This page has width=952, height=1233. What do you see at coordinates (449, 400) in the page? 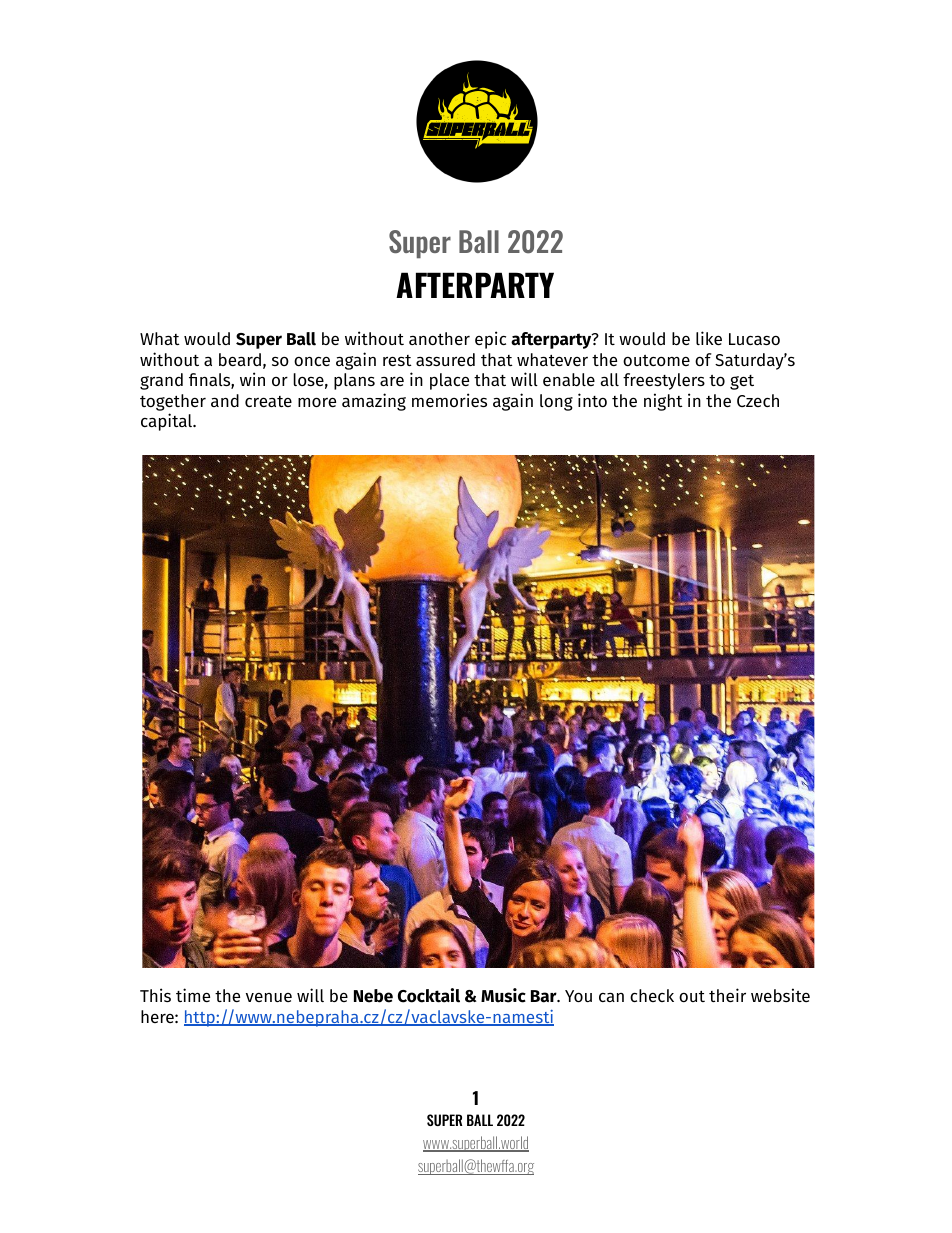
I see `memories` at bounding box center [449, 400].
